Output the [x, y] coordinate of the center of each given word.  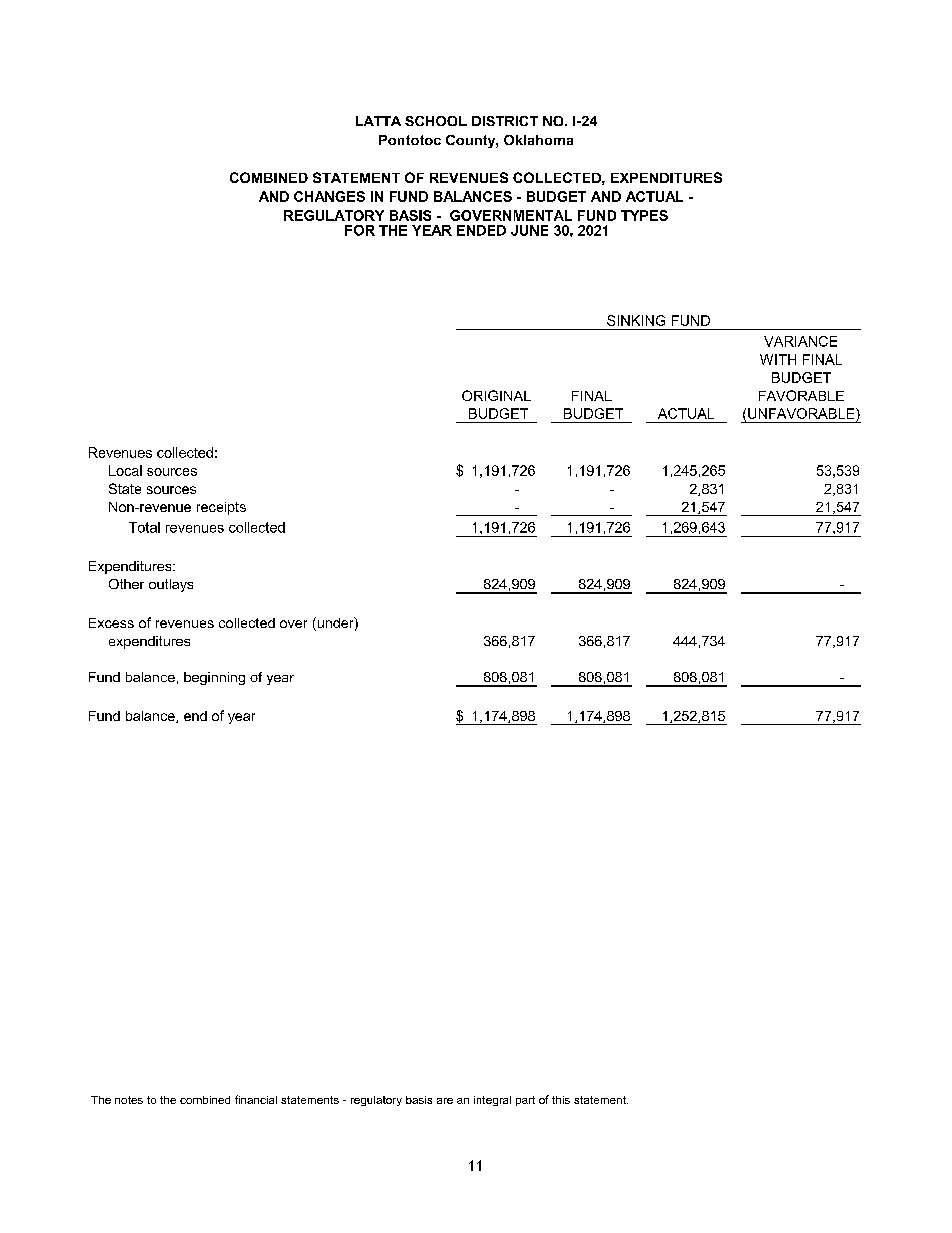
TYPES [644, 215]
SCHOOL [436, 121]
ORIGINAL [496, 395]
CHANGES [329, 196]
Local [125, 470]
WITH [778, 359]
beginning [214, 678]
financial [256, 1099]
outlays [171, 585]
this [561, 1100]
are [445, 1101]
